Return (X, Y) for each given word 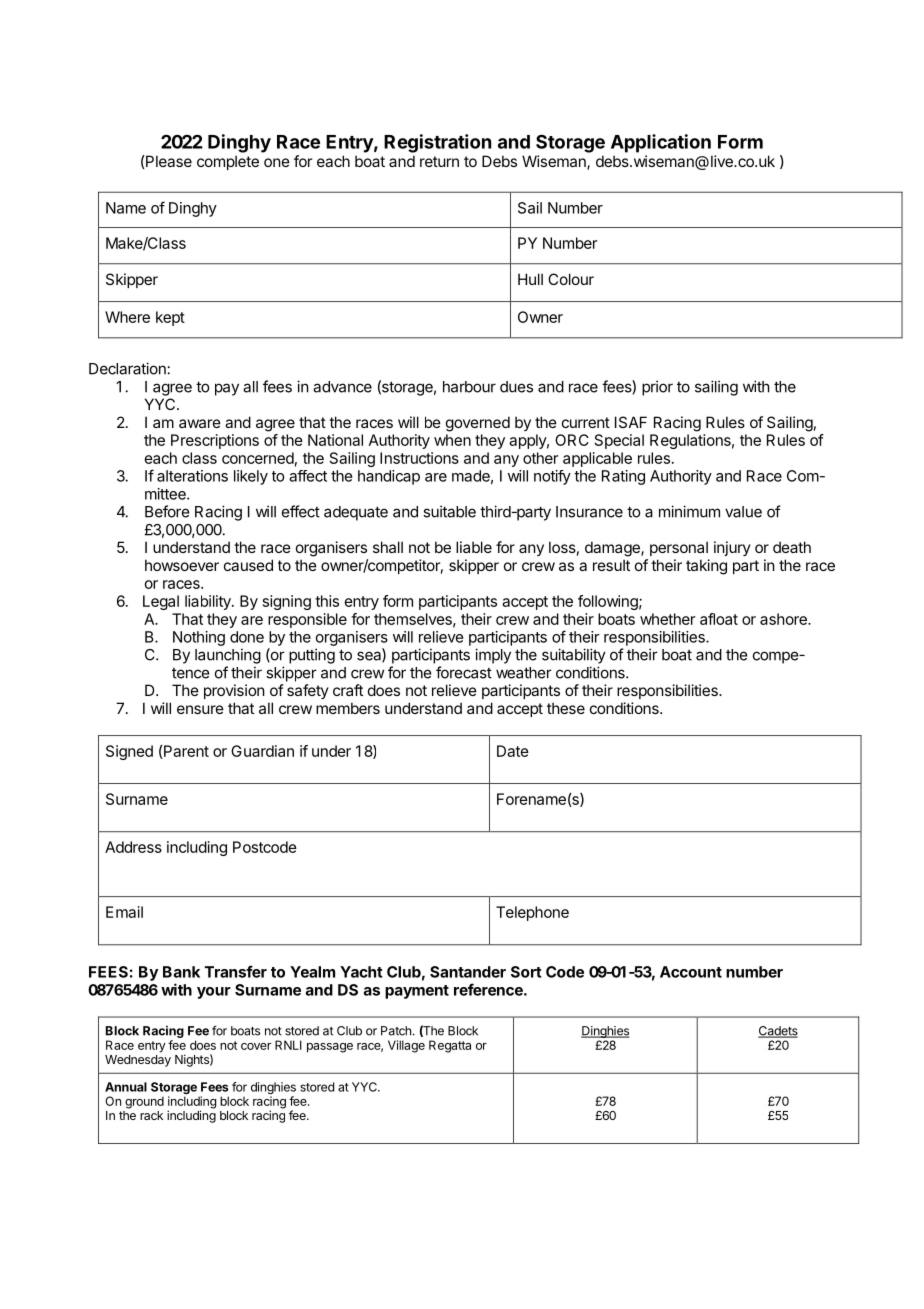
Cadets (778, 1032)
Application (661, 143)
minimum (689, 511)
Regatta (450, 1046)
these (566, 708)
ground (144, 1102)
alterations (192, 476)
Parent (185, 752)
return (439, 161)
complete (228, 162)
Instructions (419, 458)
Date (513, 751)
